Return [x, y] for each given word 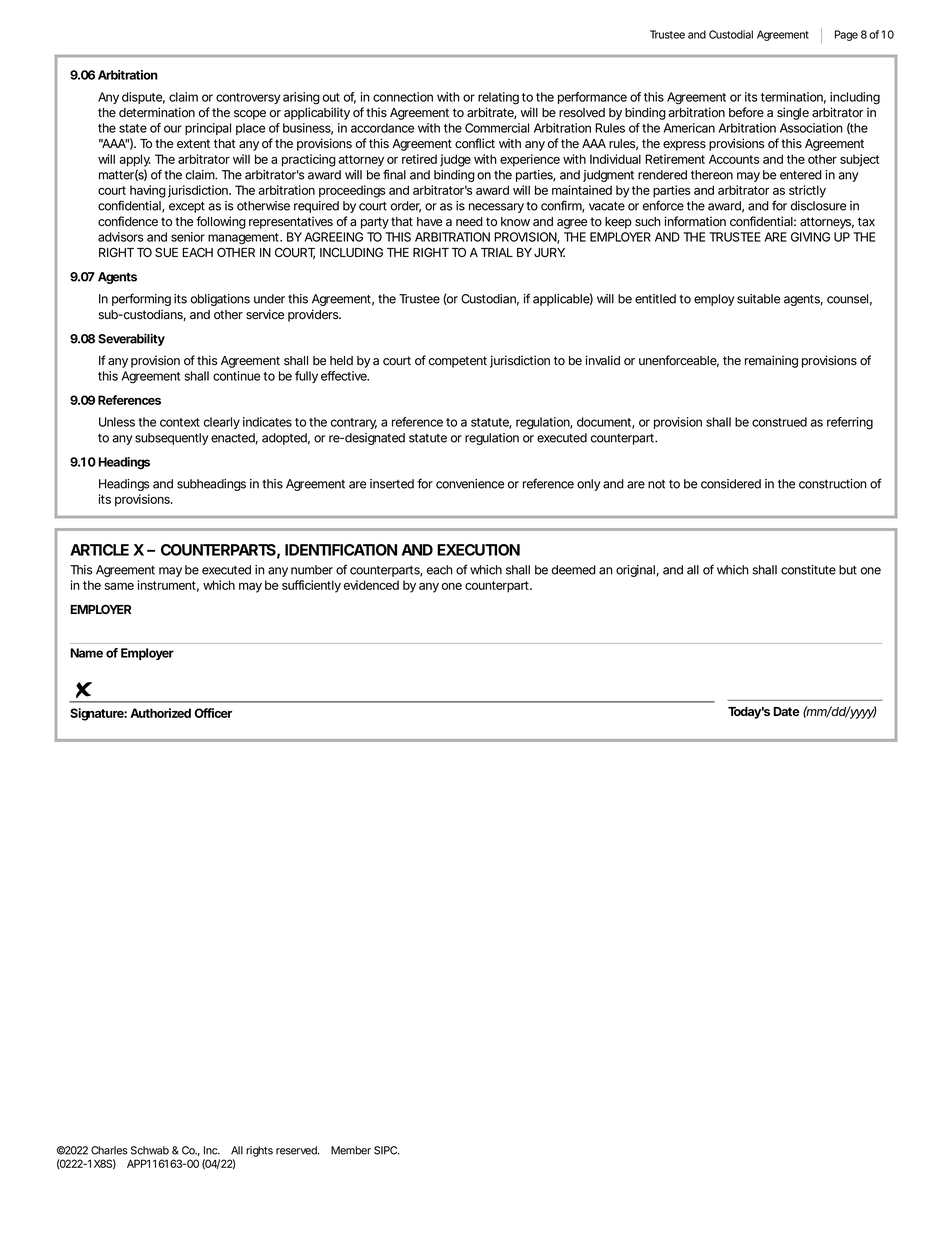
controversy [248, 98]
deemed [574, 570]
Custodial [731, 34]
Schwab [150, 1150]
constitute [808, 570]
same [119, 586]
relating [498, 98]
